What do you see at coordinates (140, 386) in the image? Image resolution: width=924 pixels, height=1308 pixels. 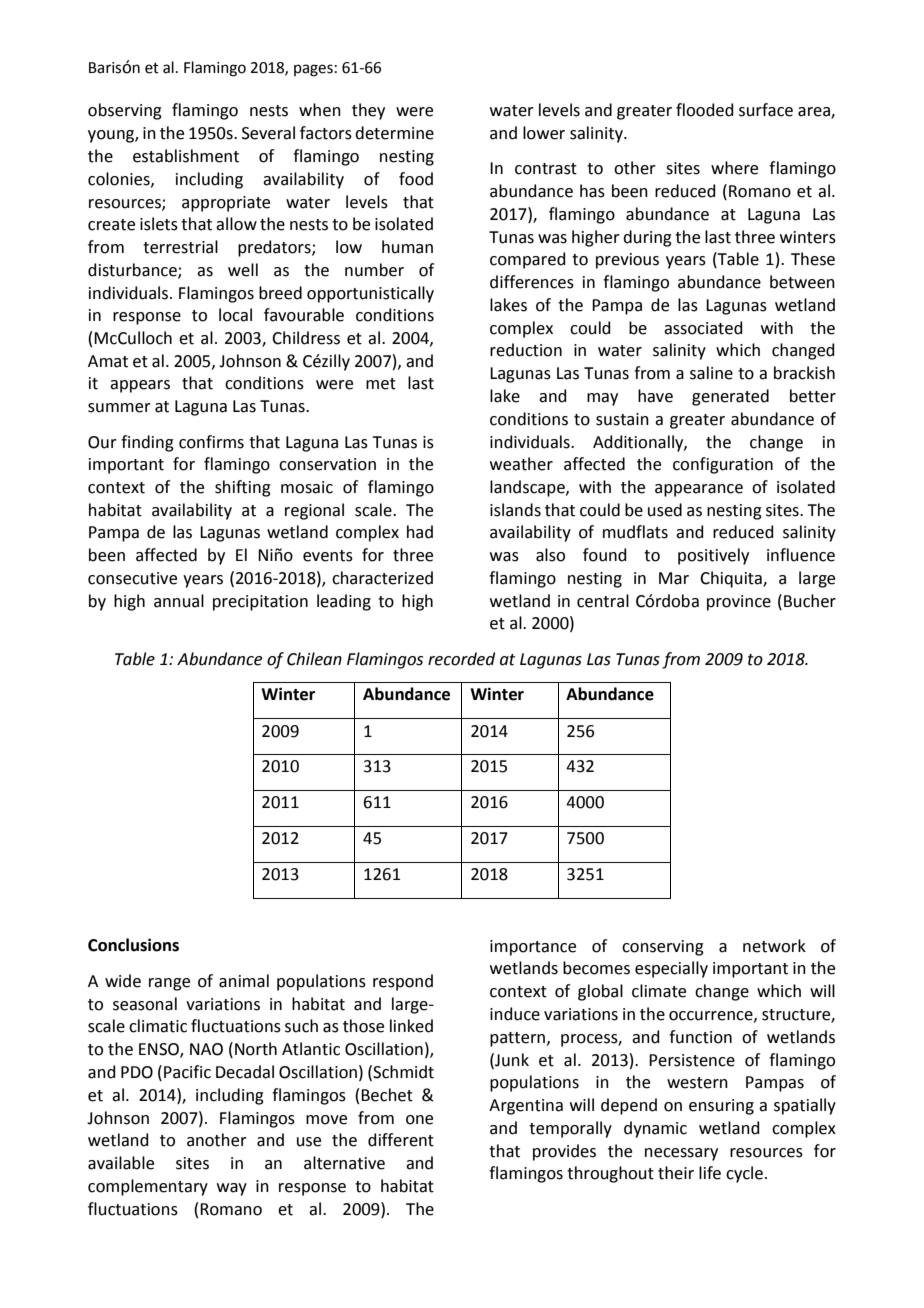 I see `appears` at bounding box center [140, 386].
